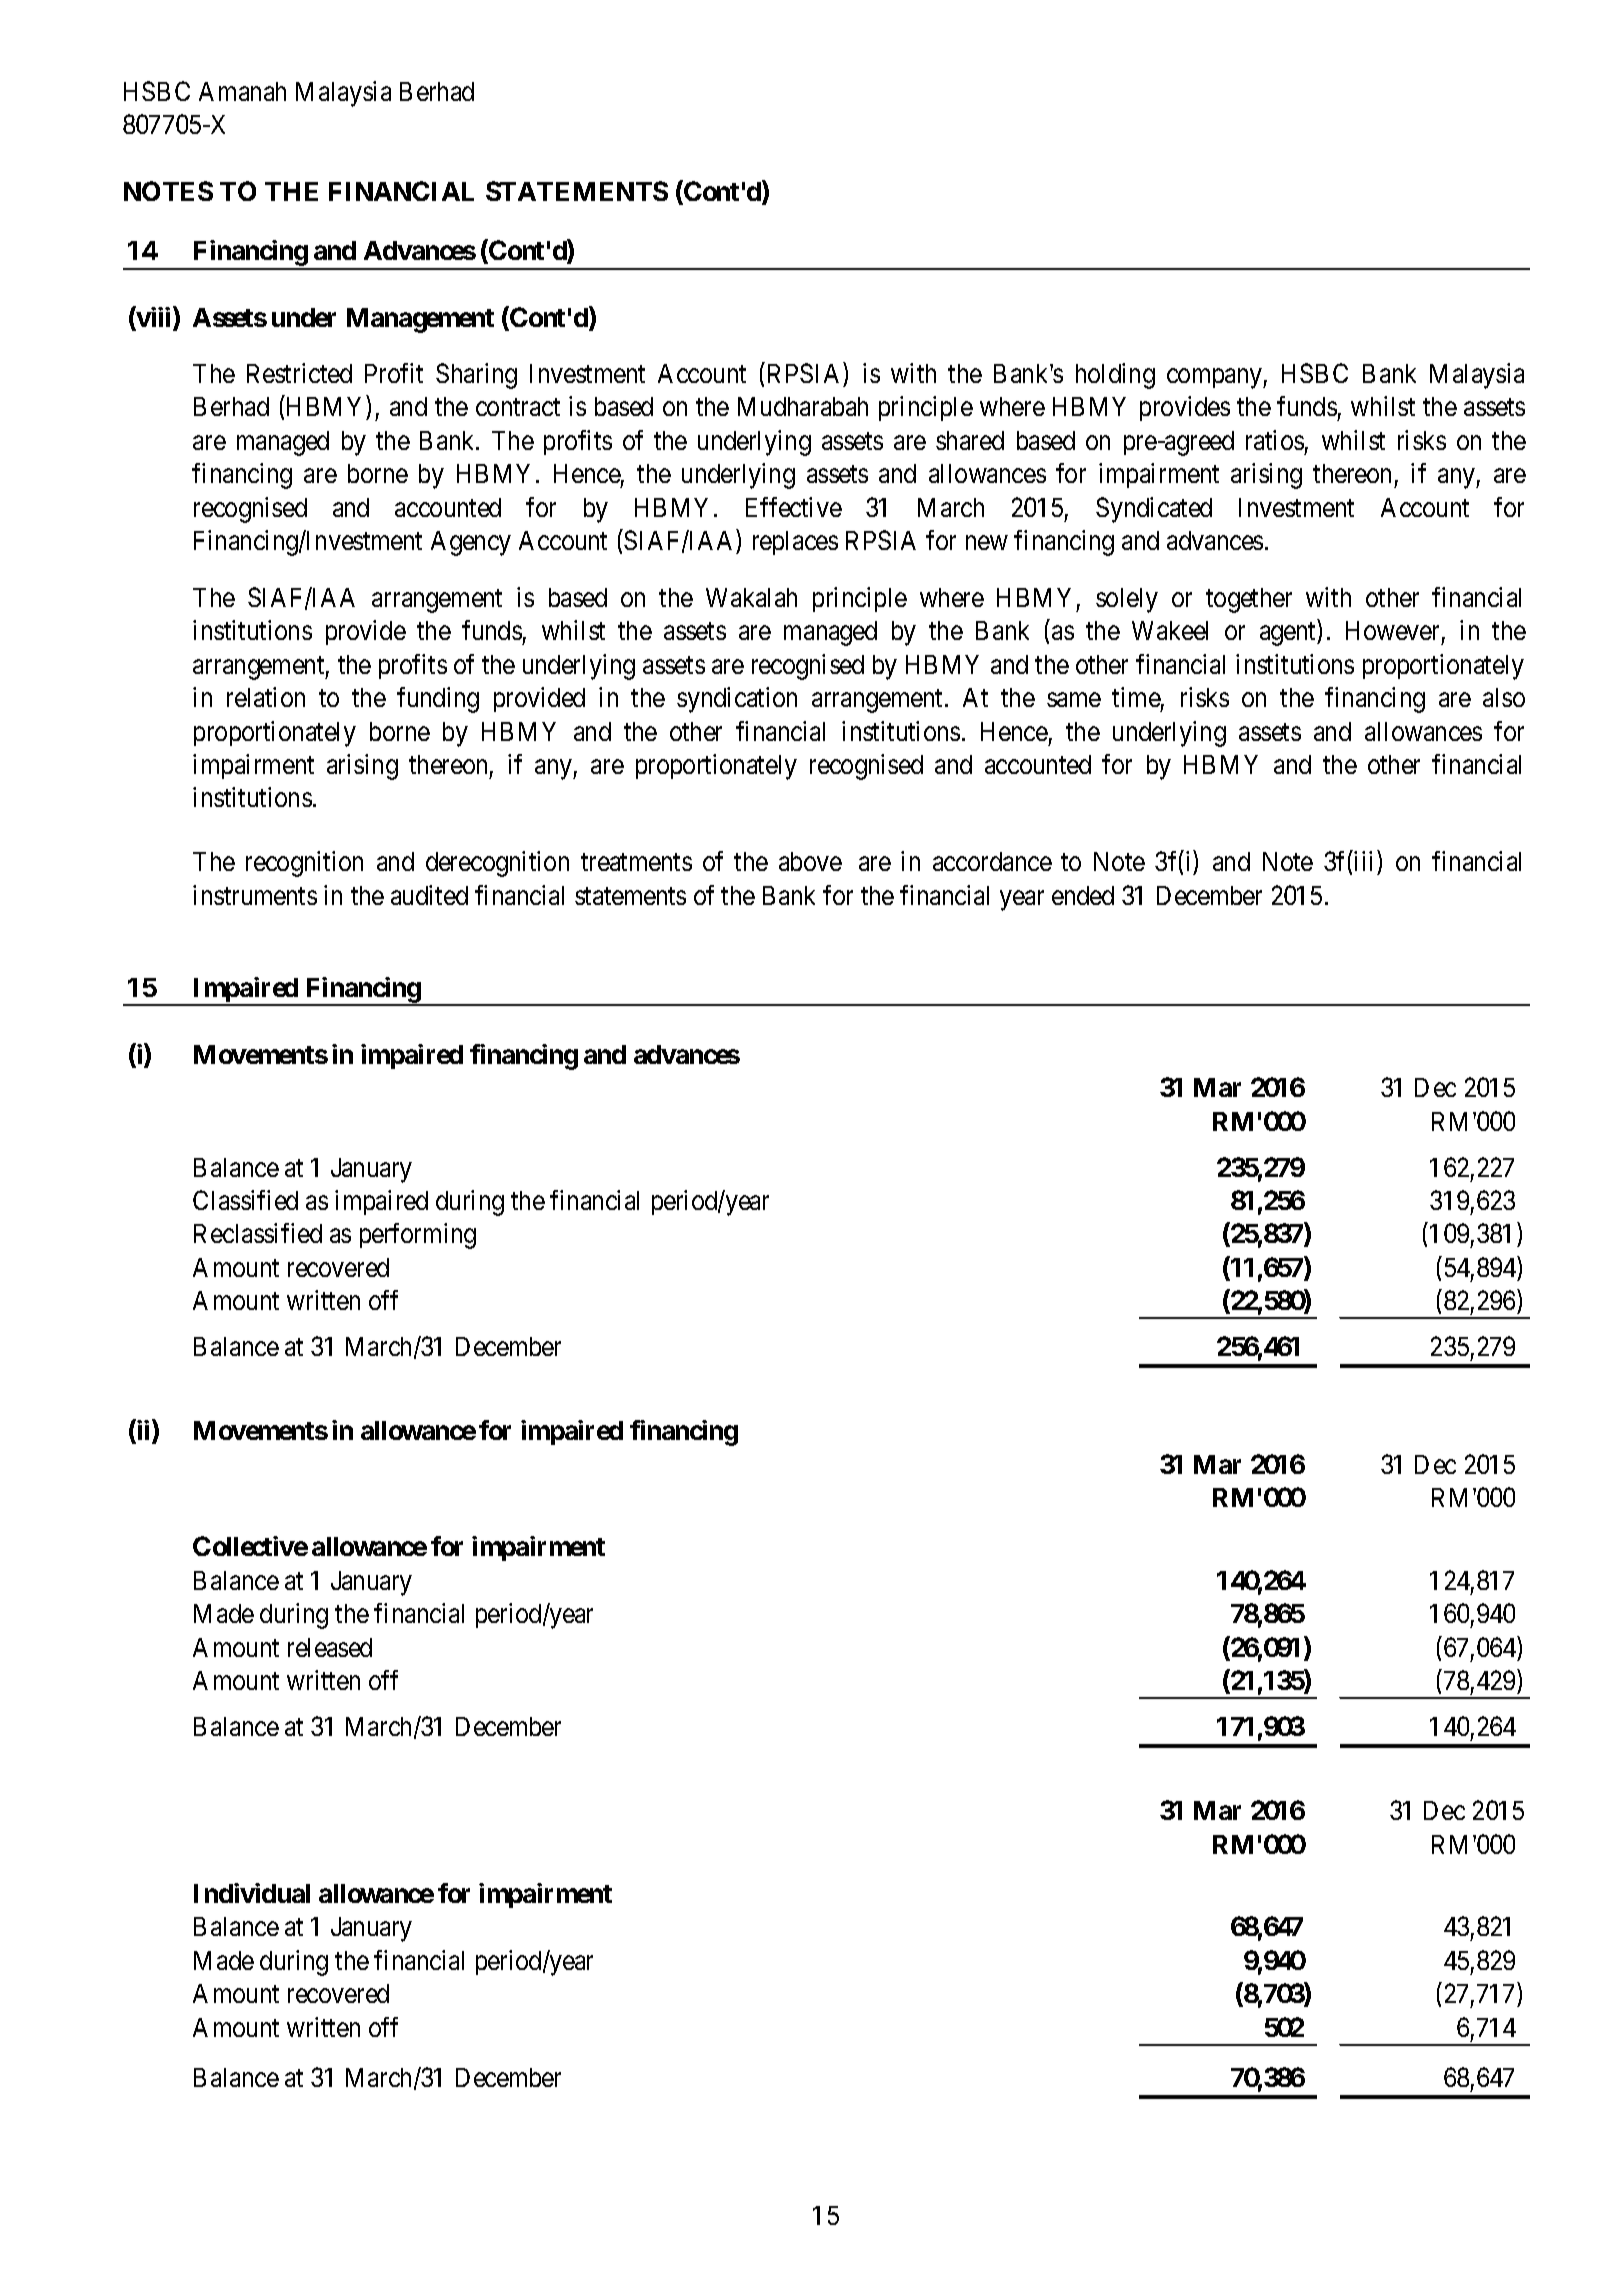 Image resolution: width=1608 pixels, height=2274 pixels. I want to click on Individual, so click(252, 1893).
